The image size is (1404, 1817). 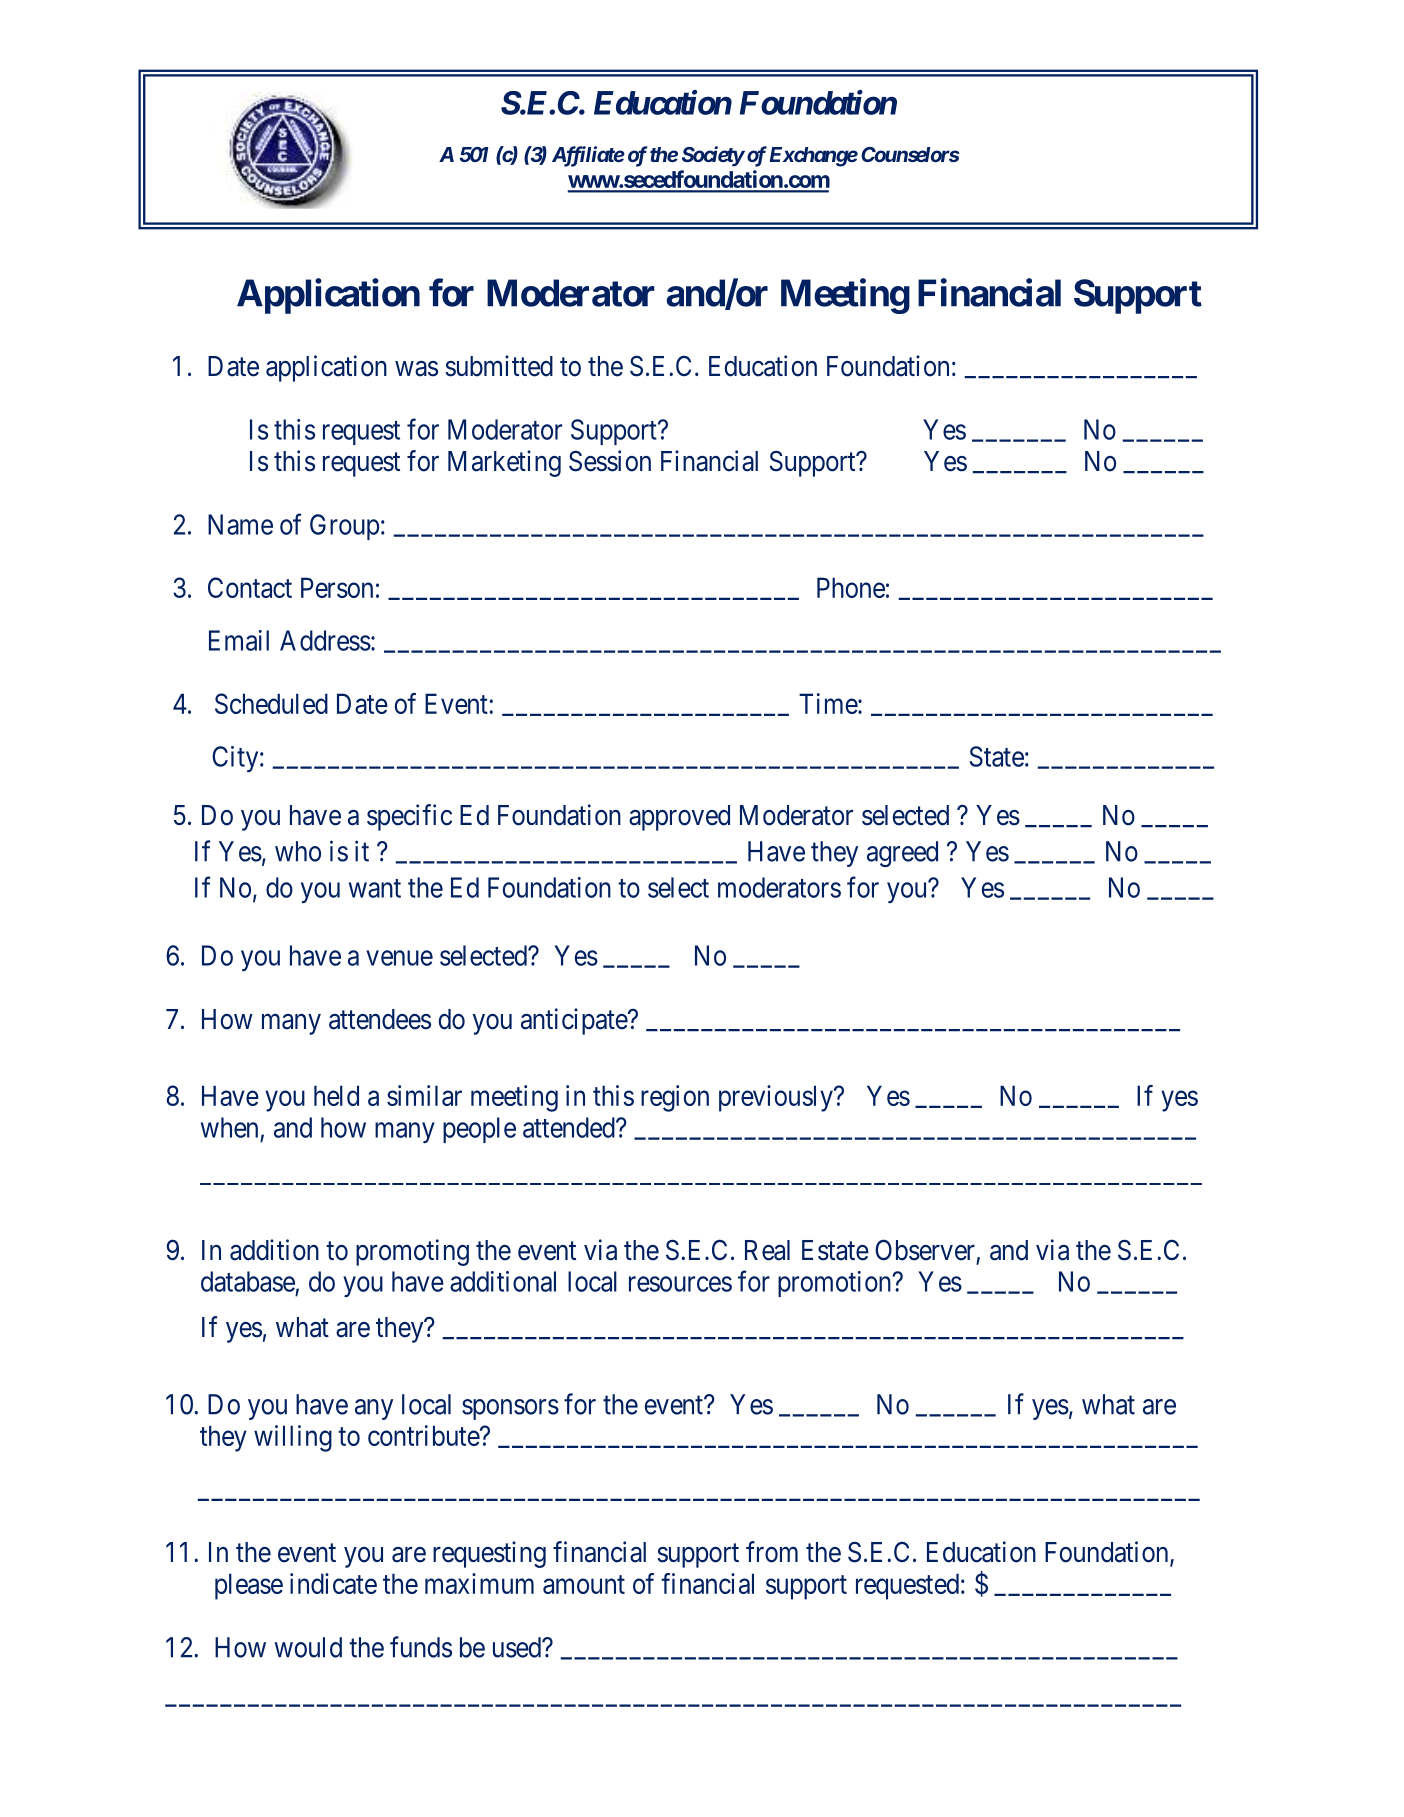 What do you see at coordinates (584, 1584) in the screenshot?
I see `amount` at bounding box center [584, 1584].
